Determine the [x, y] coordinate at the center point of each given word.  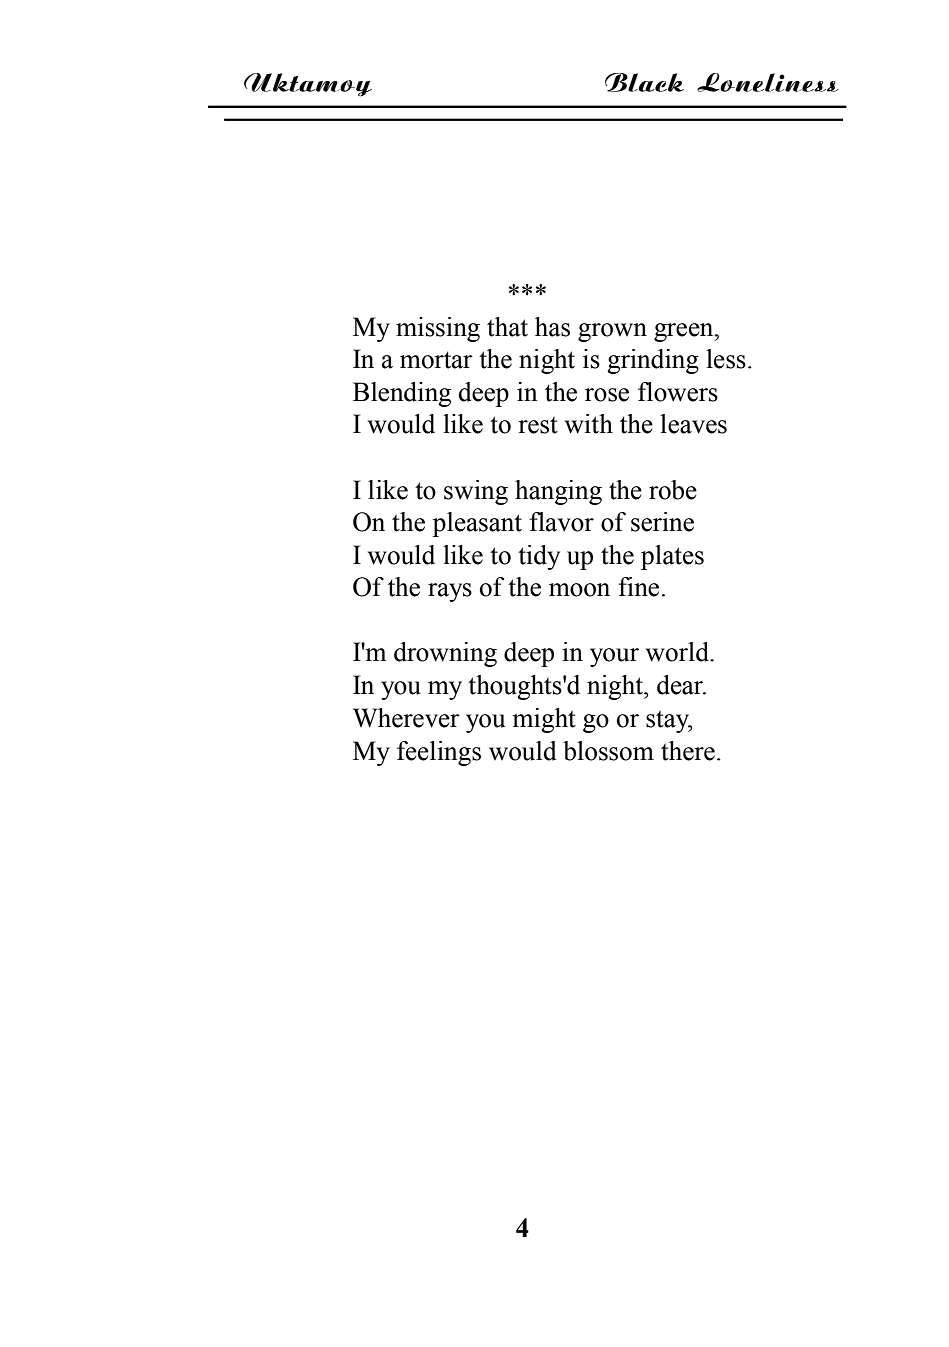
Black [644, 82]
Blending [402, 394]
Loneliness [768, 82]
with [589, 424]
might [544, 720]
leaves [693, 424]
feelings [439, 753]
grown [612, 332]
